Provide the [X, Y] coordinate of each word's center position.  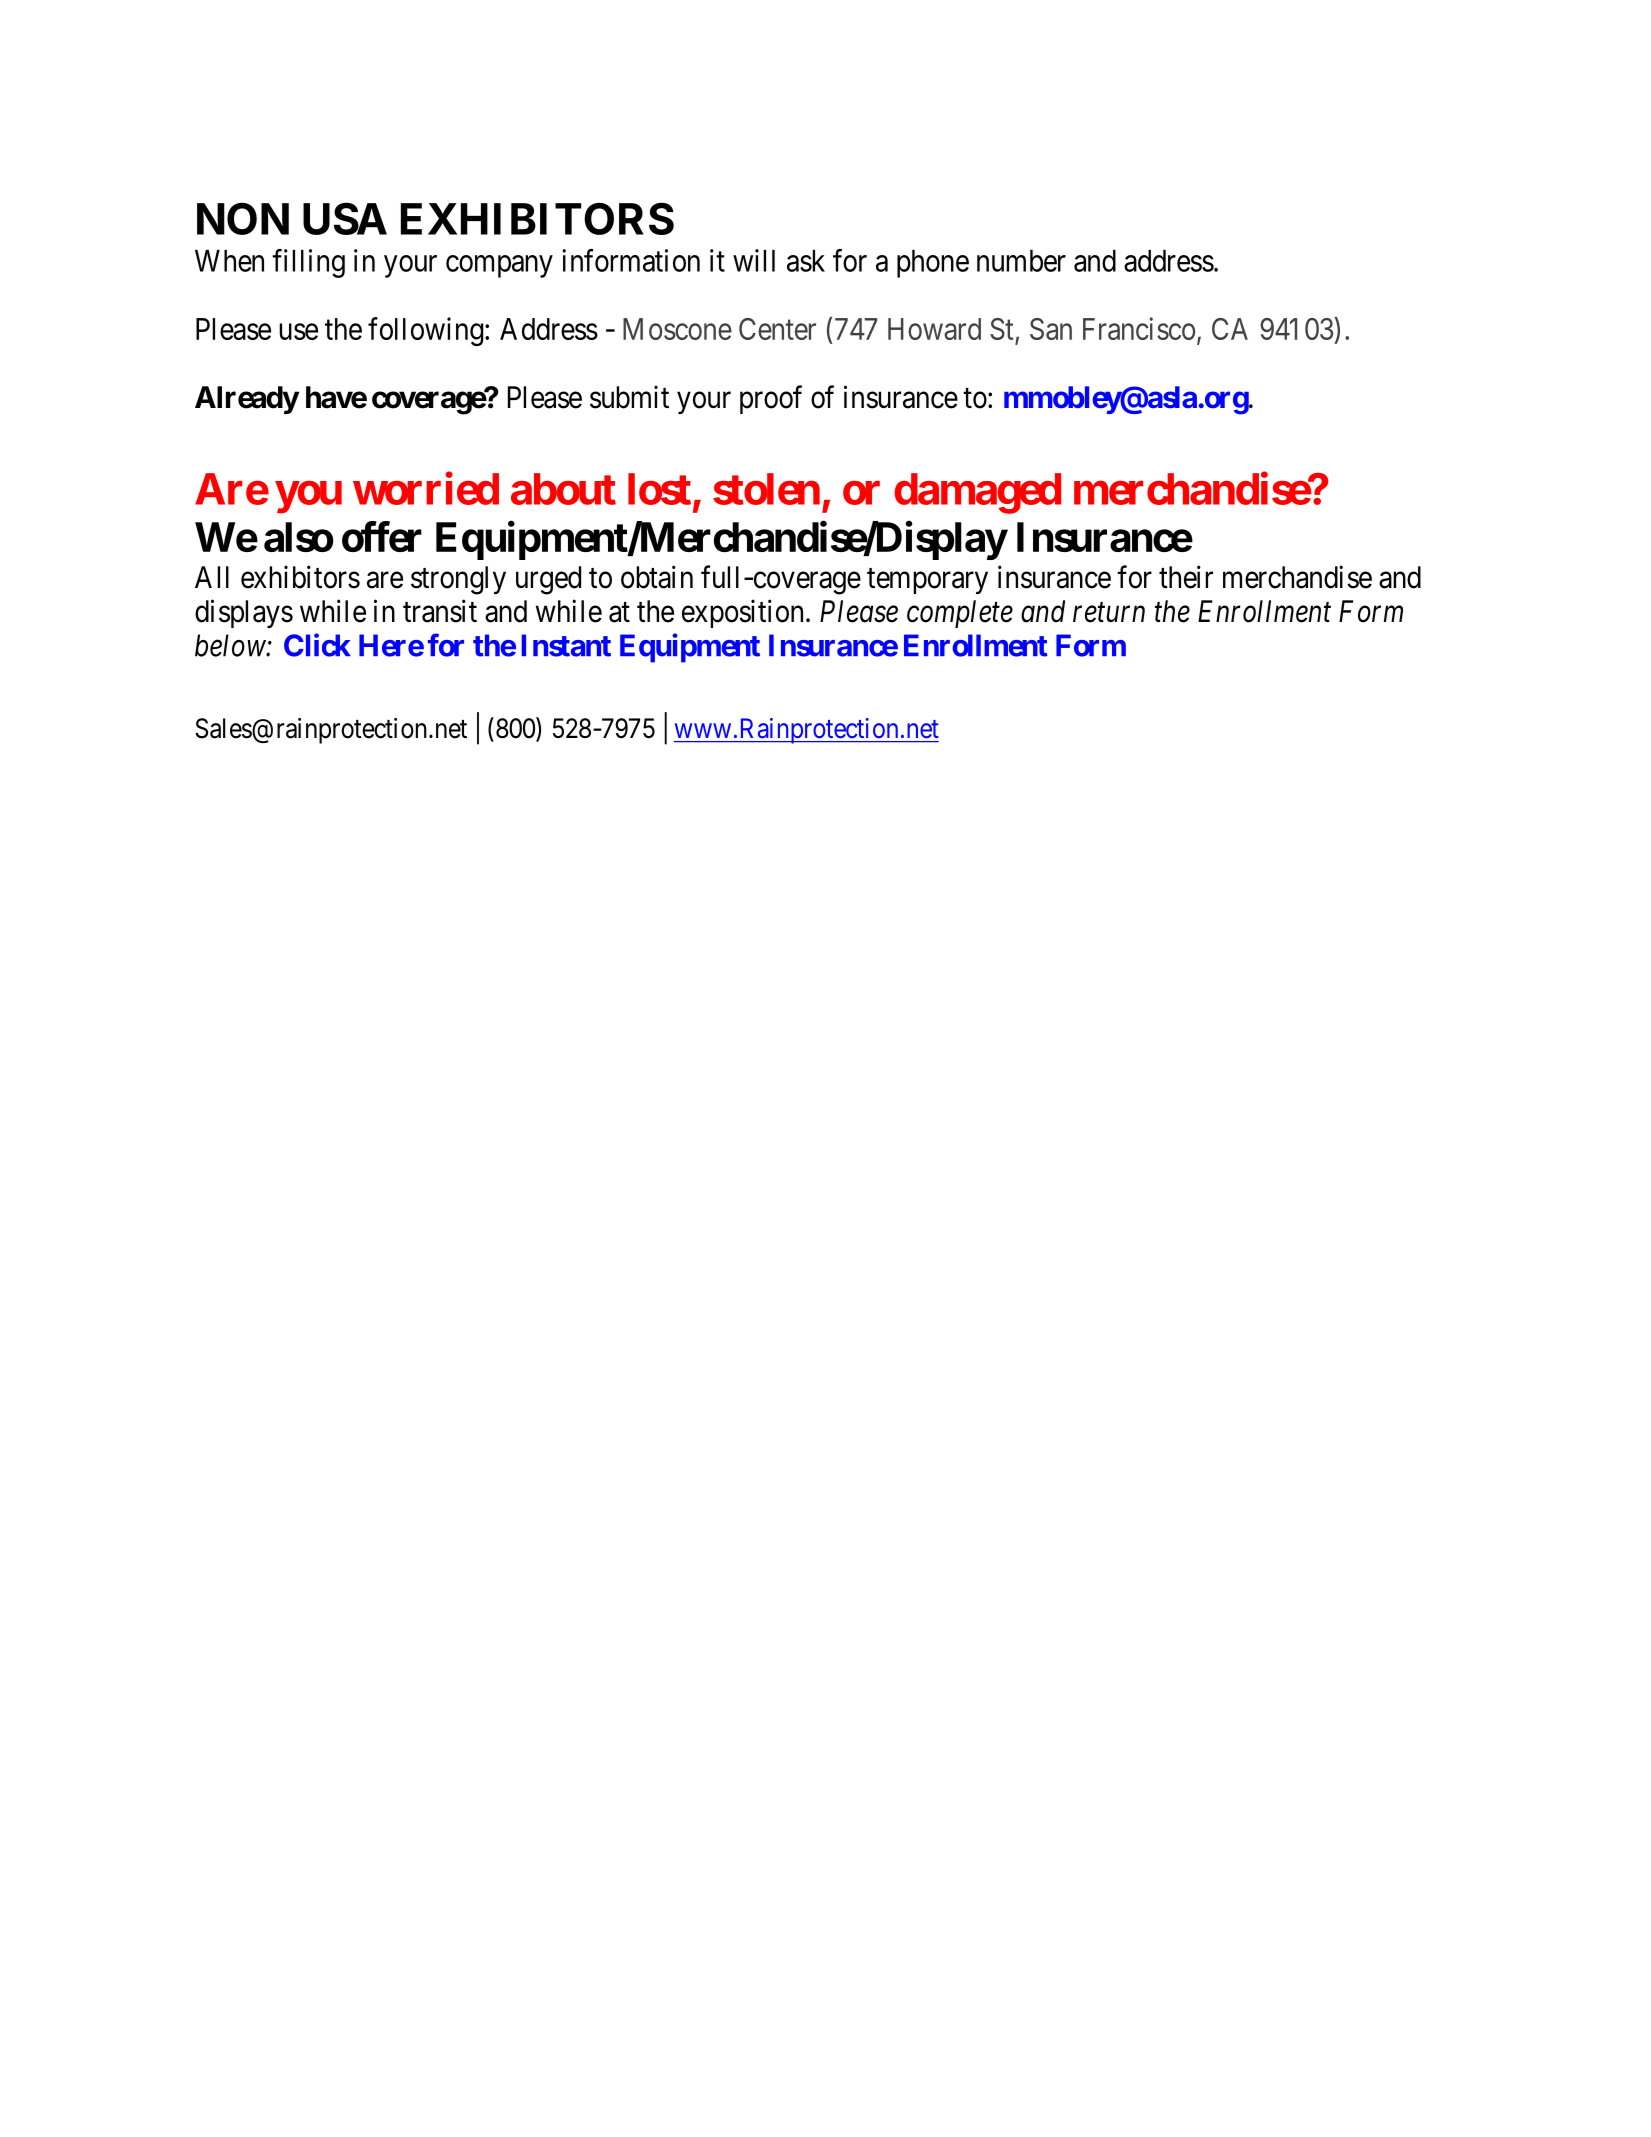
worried [426, 488]
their [1186, 577]
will [754, 260]
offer [382, 536]
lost [659, 489]
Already [247, 400]
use [298, 332]
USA [345, 218]
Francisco [1139, 328]
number [1021, 261]
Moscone [677, 329]
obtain [657, 577]
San [1051, 329]
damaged [978, 493]
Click [317, 645]
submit [629, 397]
